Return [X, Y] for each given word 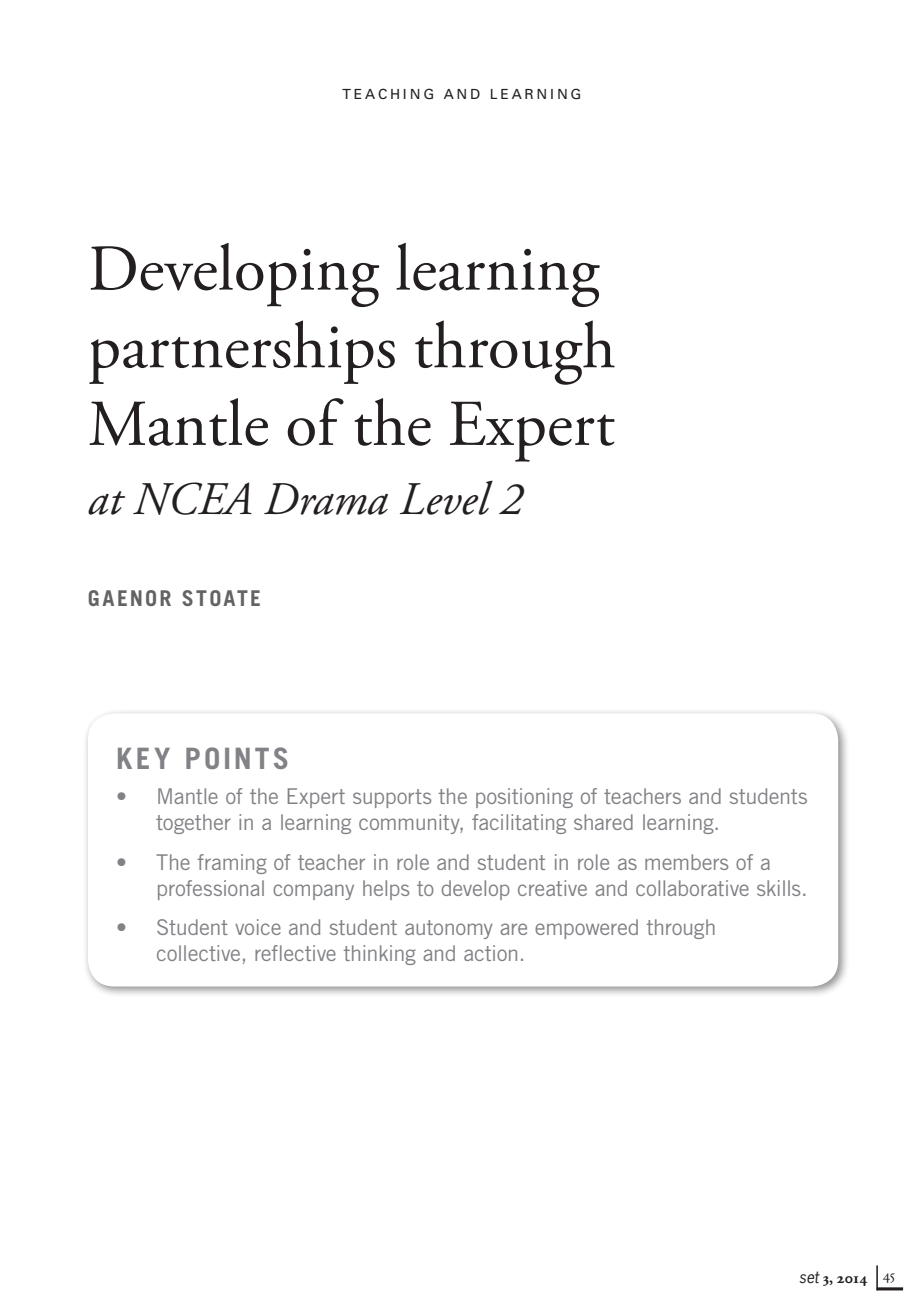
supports [392, 798]
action [490, 953]
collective [198, 953]
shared [603, 822]
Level [446, 497]
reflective [295, 953]
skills [778, 888]
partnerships [242, 352]
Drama [326, 499]
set [809, 1277]
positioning [524, 798]
